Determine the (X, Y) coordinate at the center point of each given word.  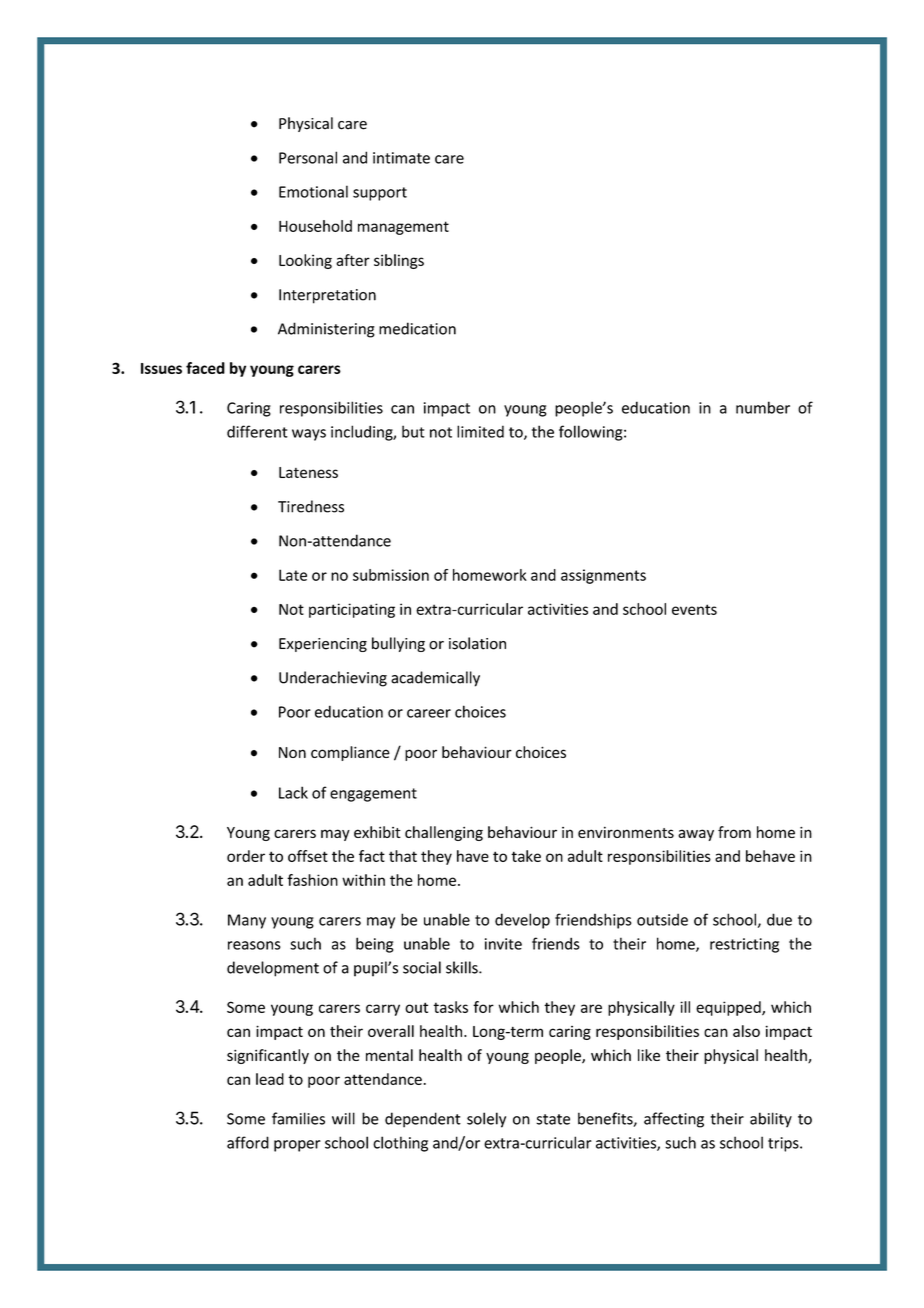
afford (248, 1142)
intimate (401, 158)
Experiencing (323, 645)
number (763, 407)
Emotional (313, 191)
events (694, 609)
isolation (477, 643)
